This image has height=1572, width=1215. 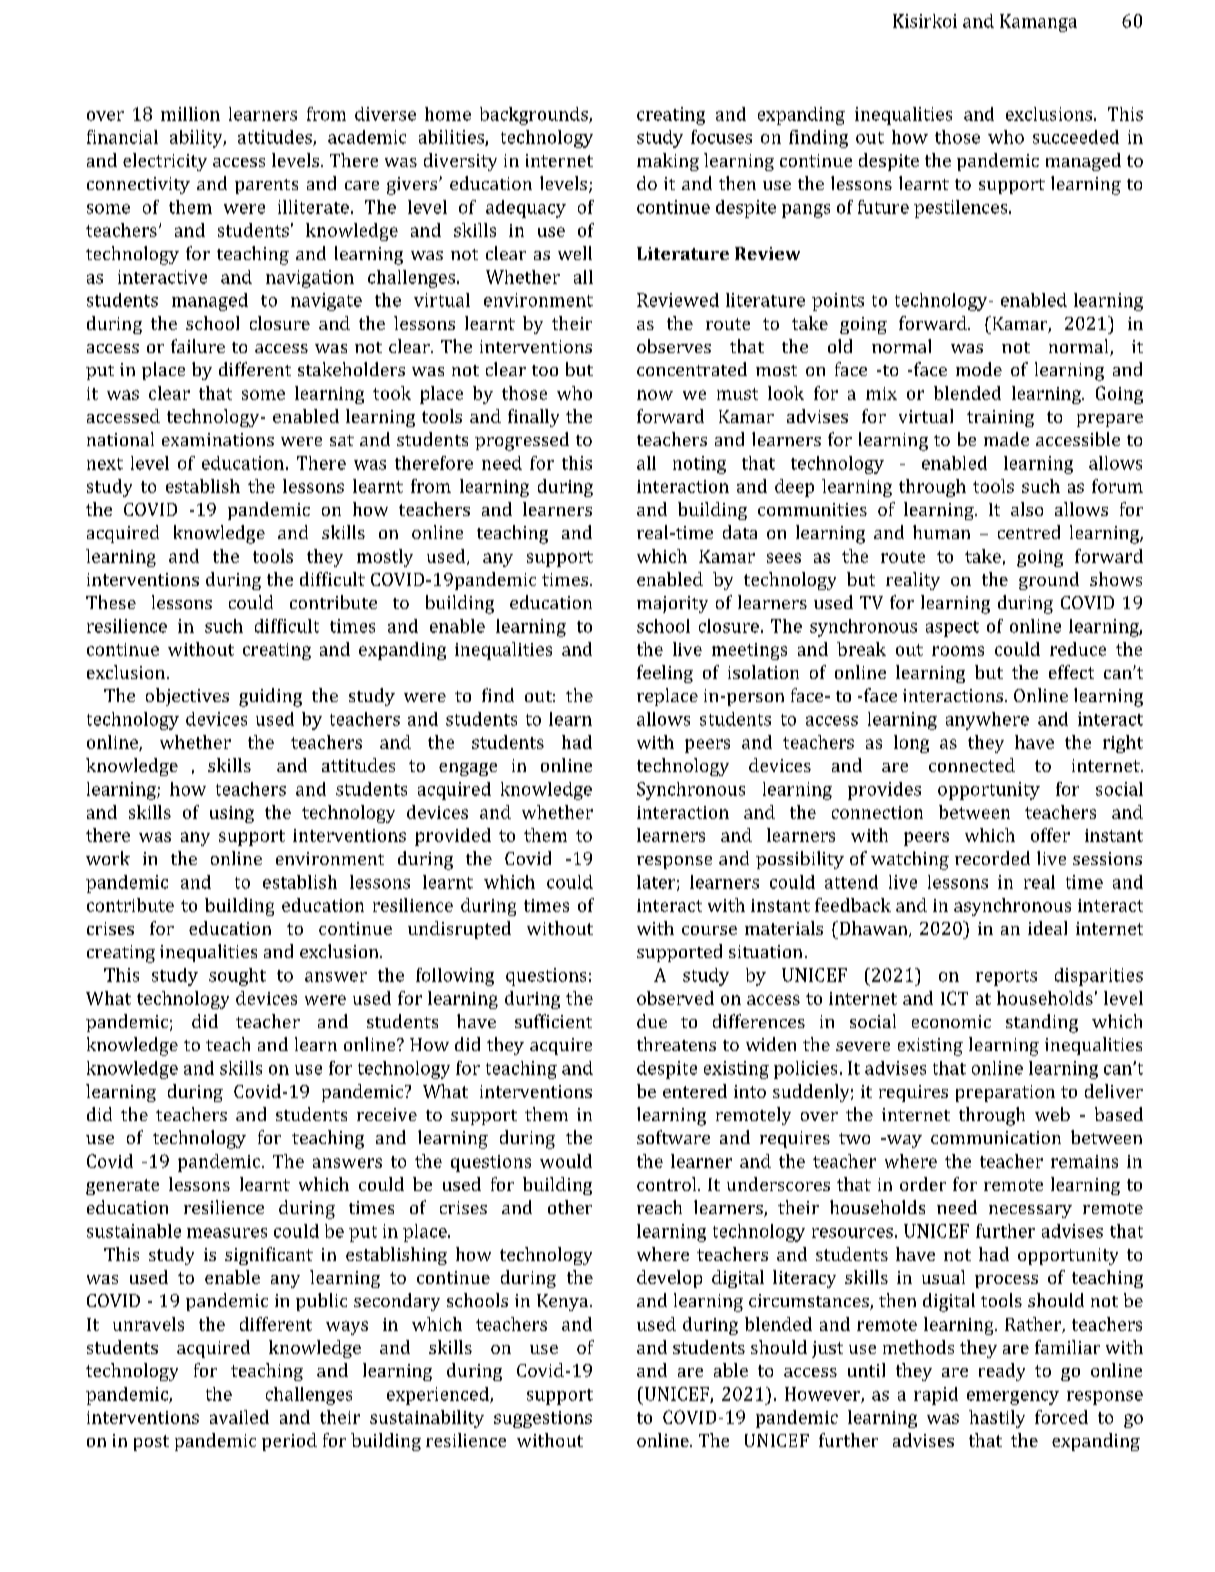 I want to click on course, so click(x=709, y=930).
